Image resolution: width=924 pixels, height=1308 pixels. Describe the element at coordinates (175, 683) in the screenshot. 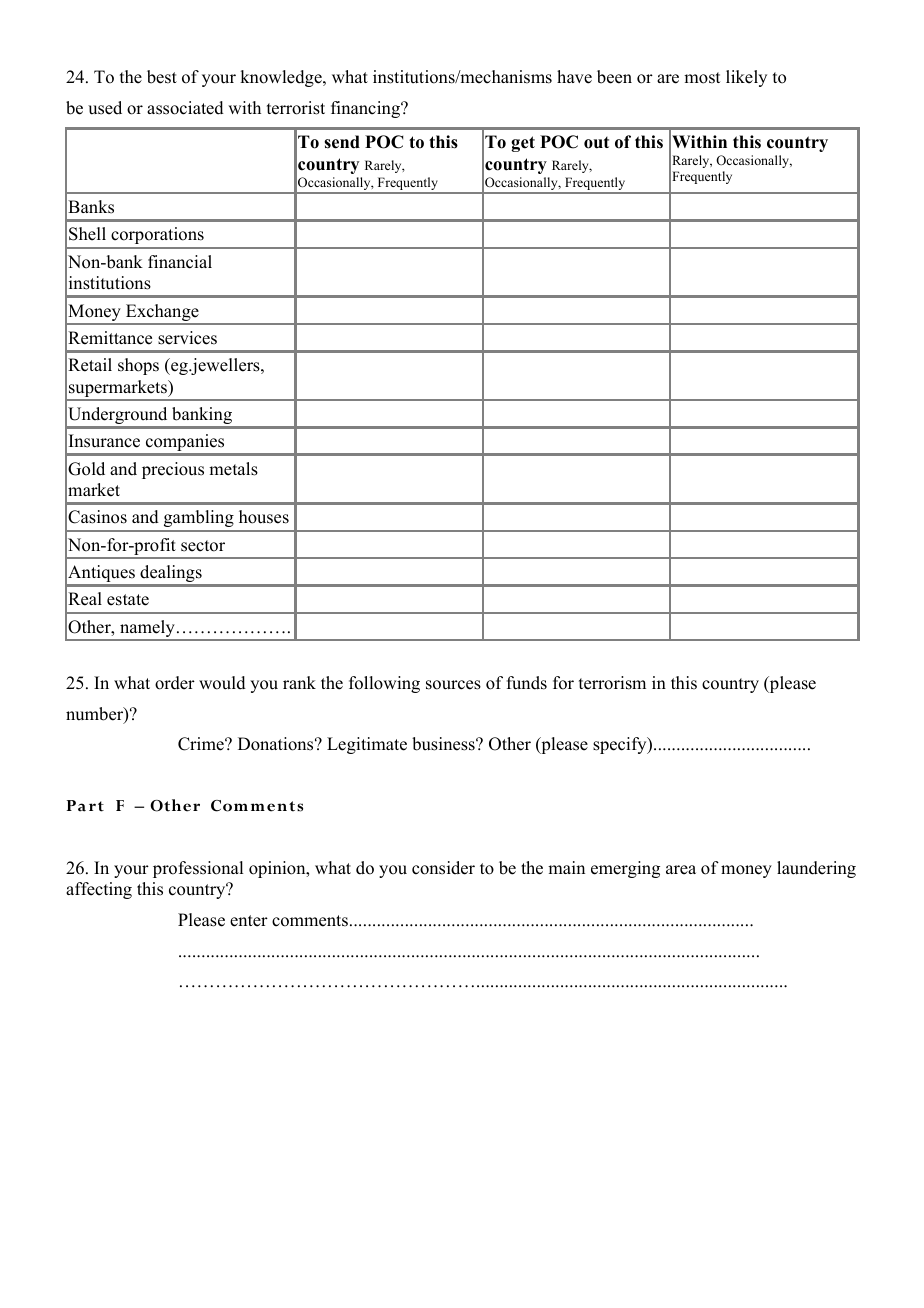

I see `order` at that location.
